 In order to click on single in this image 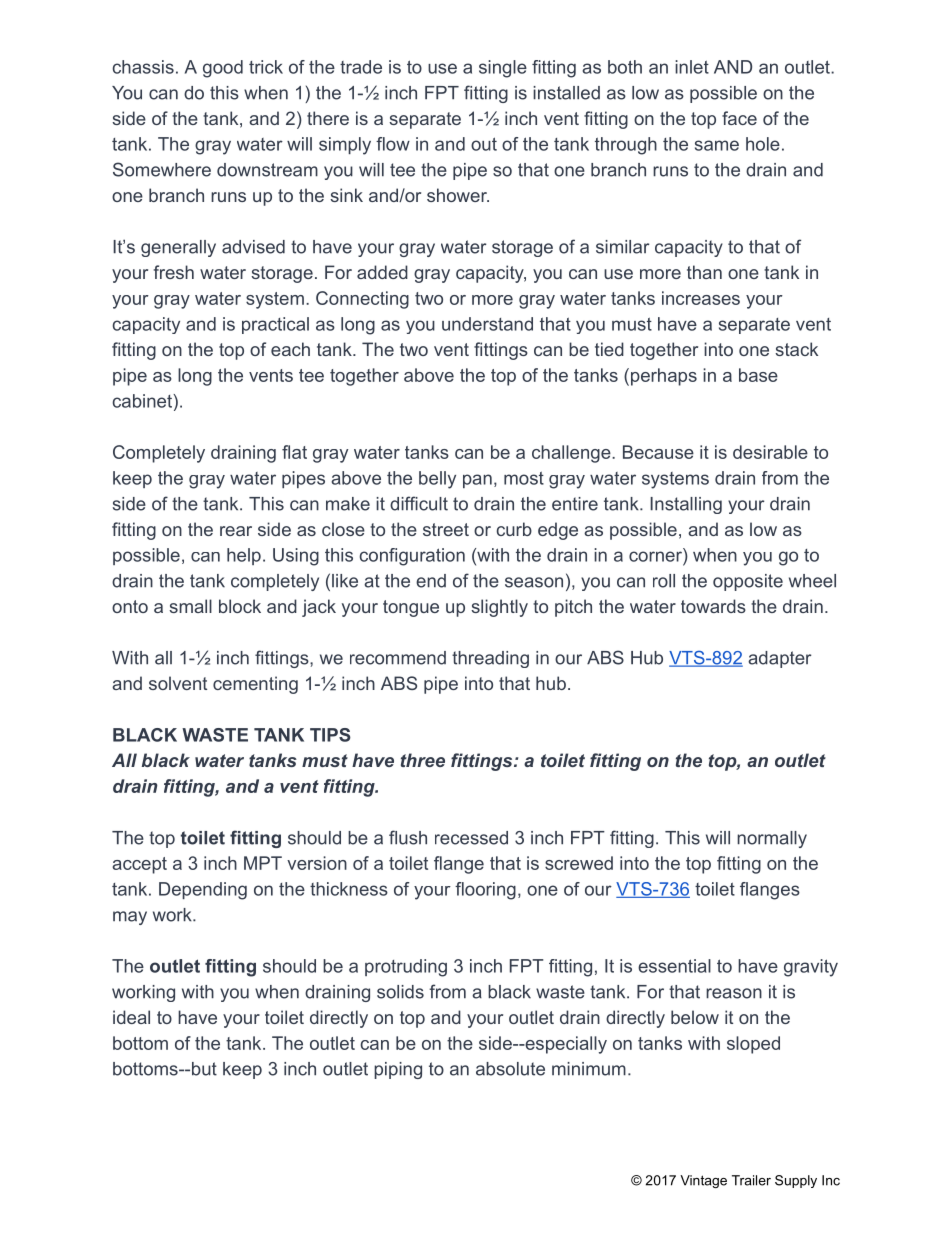, I will do `click(503, 69)`.
